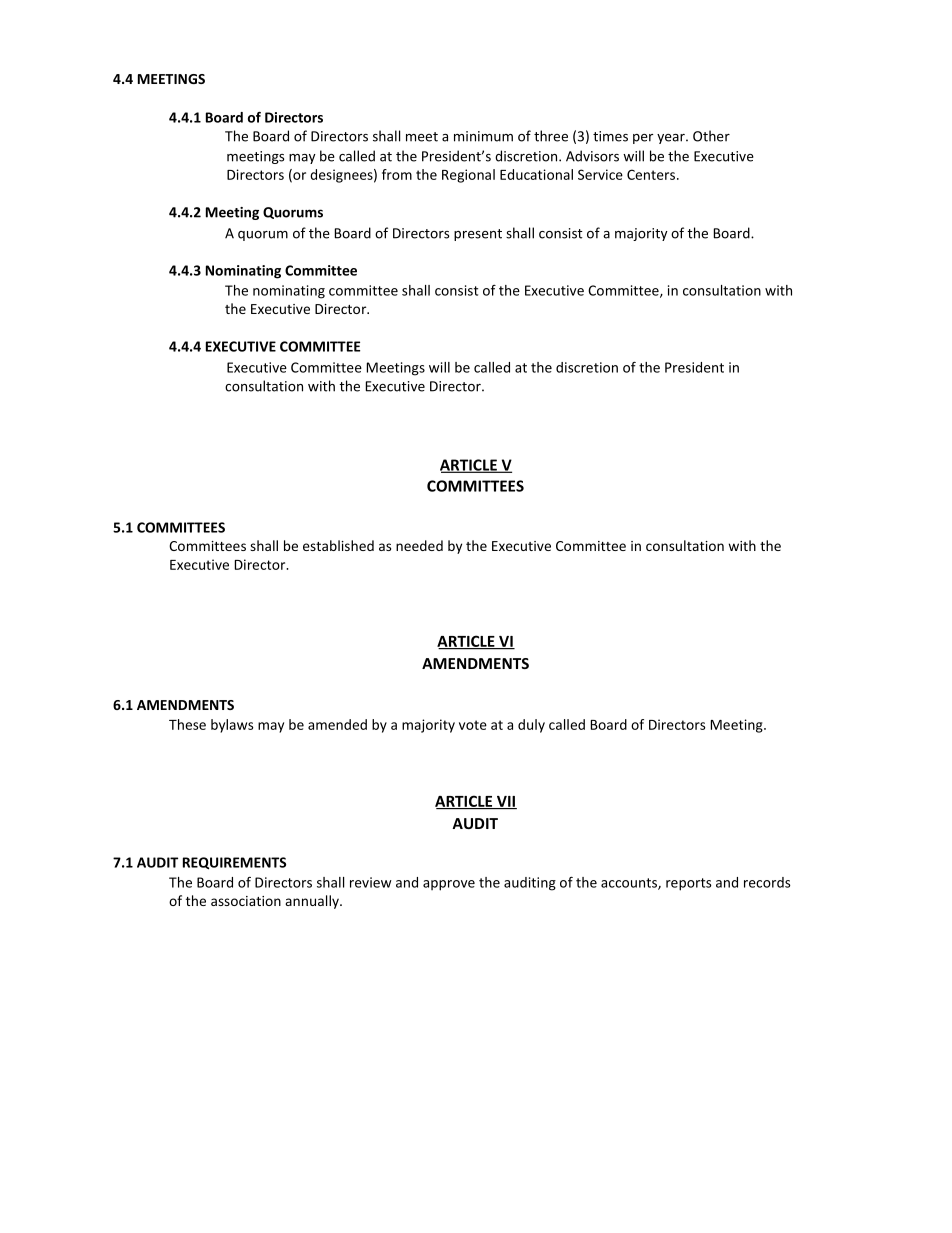 This document has width=952, height=1233. Describe the element at coordinates (397, 174) in the document. I see `from` at that location.
